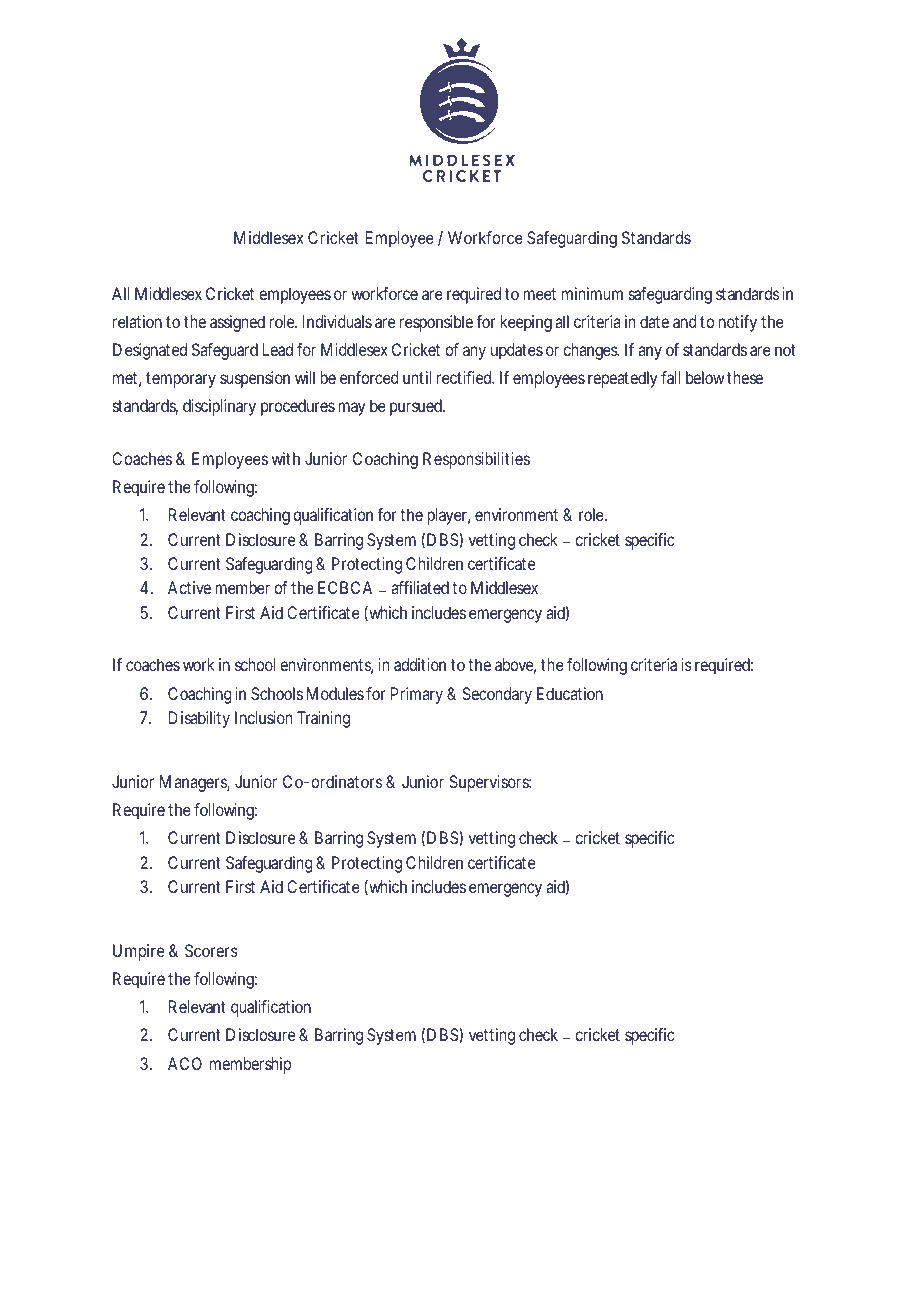 Image resolution: width=924 pixels, height=1308 pixels. What do you see at coordinates (436, 323) in the screenshot?
I see `responsible` at bounding box center [436, 323].
